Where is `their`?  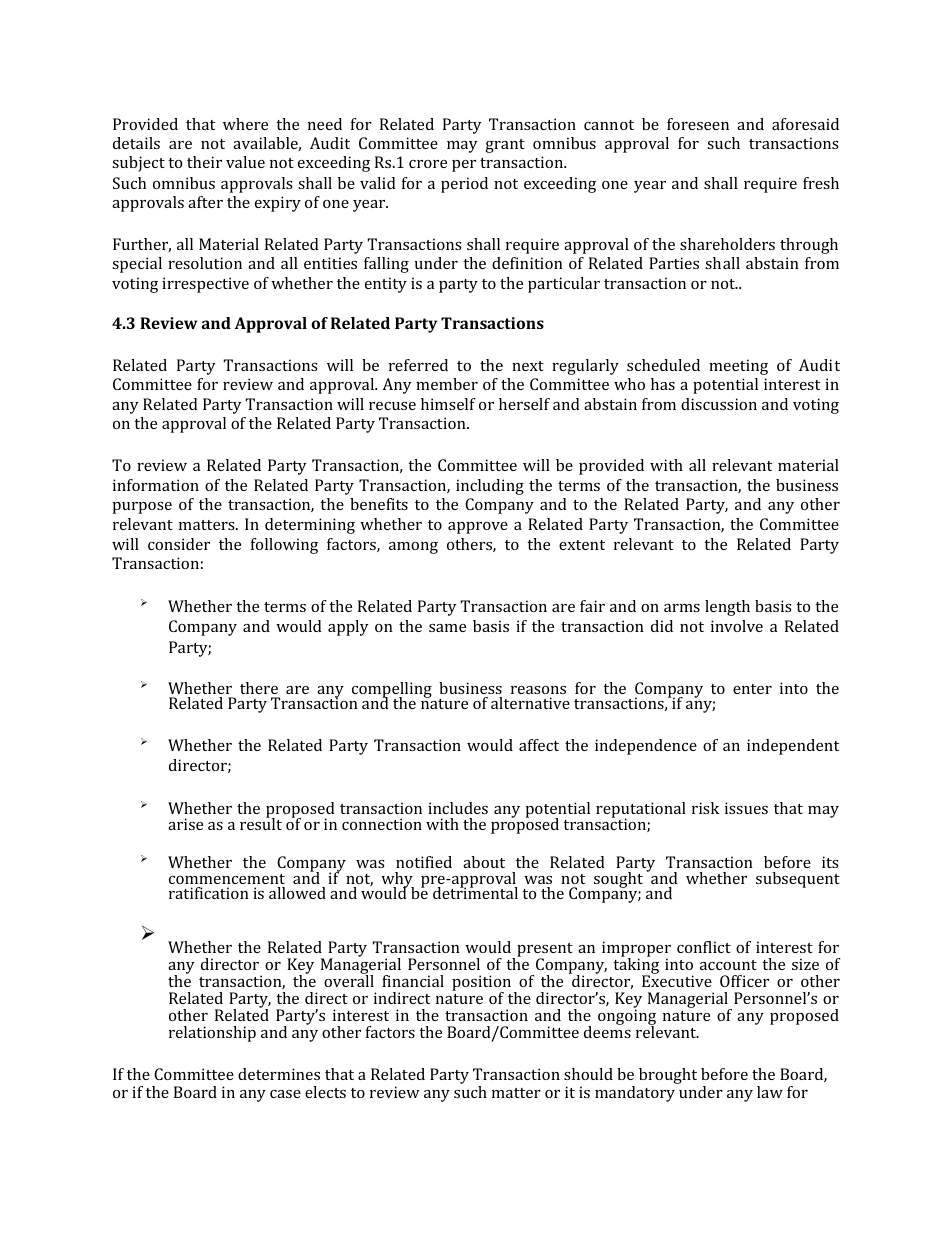
their is located at coordinates (204, 162).
